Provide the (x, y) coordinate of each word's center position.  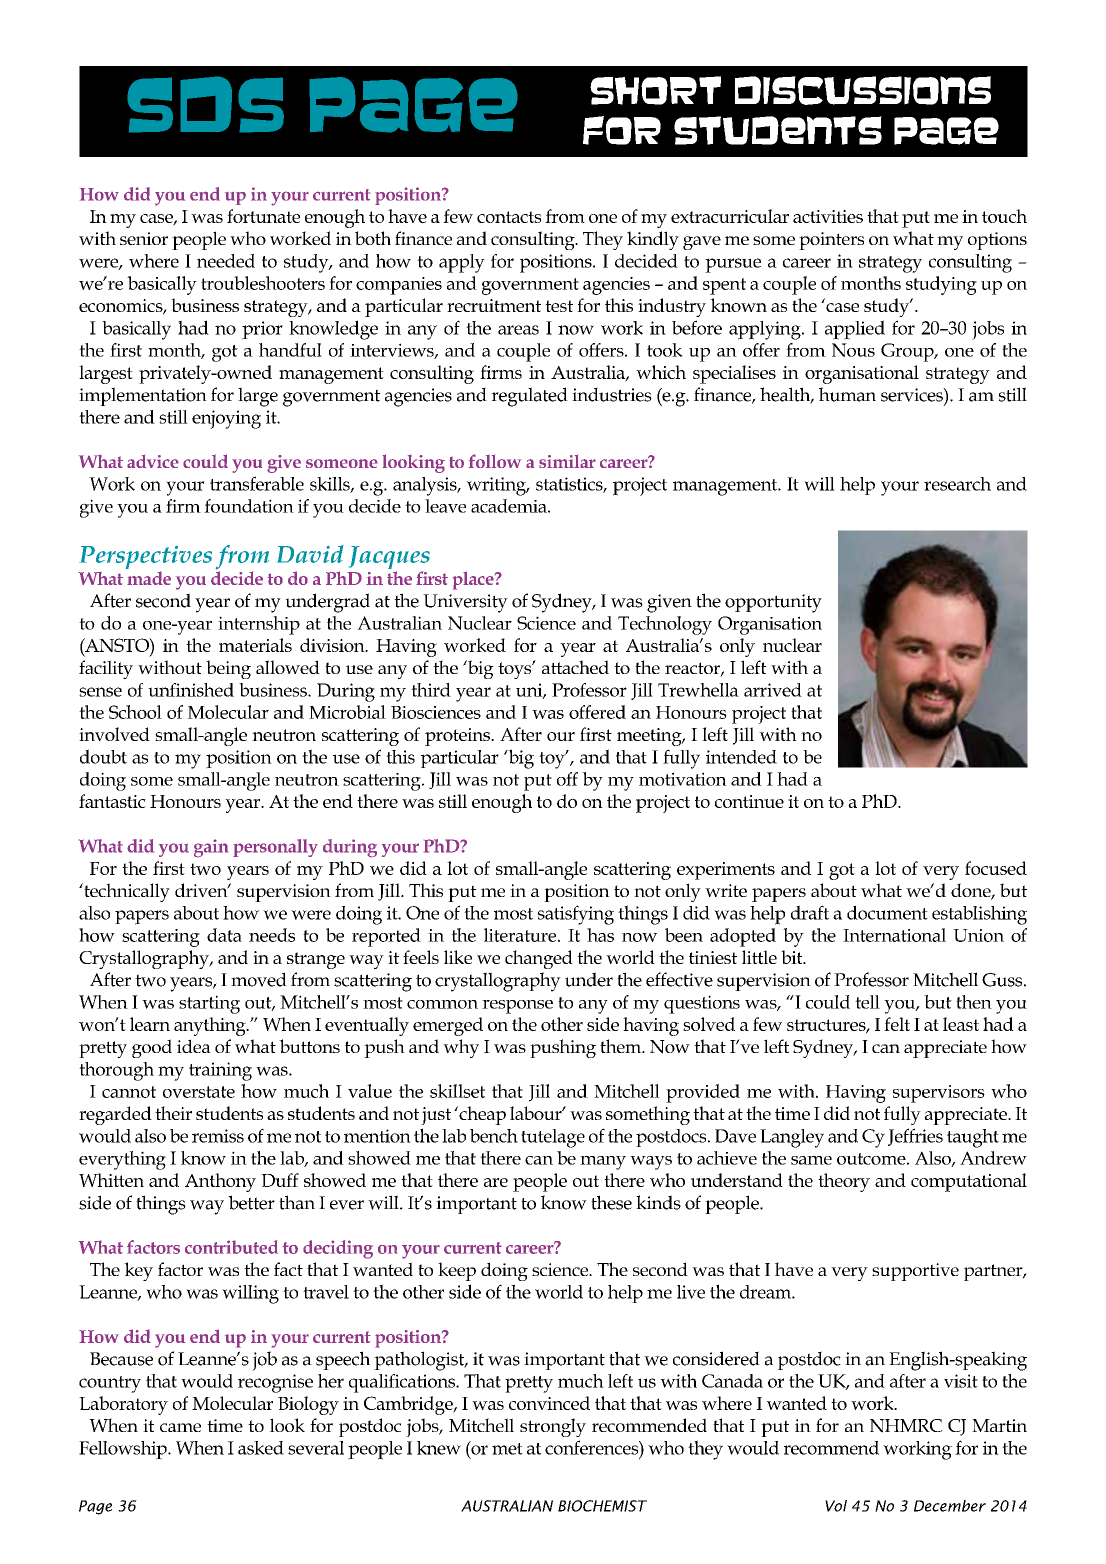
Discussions (863, 90)
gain (211, 848)
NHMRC (906, 1426)
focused (996, 868)
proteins (459, 737)
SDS (205, 104)
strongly (553, 1427)
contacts (509, 217)
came (180, 1427)
